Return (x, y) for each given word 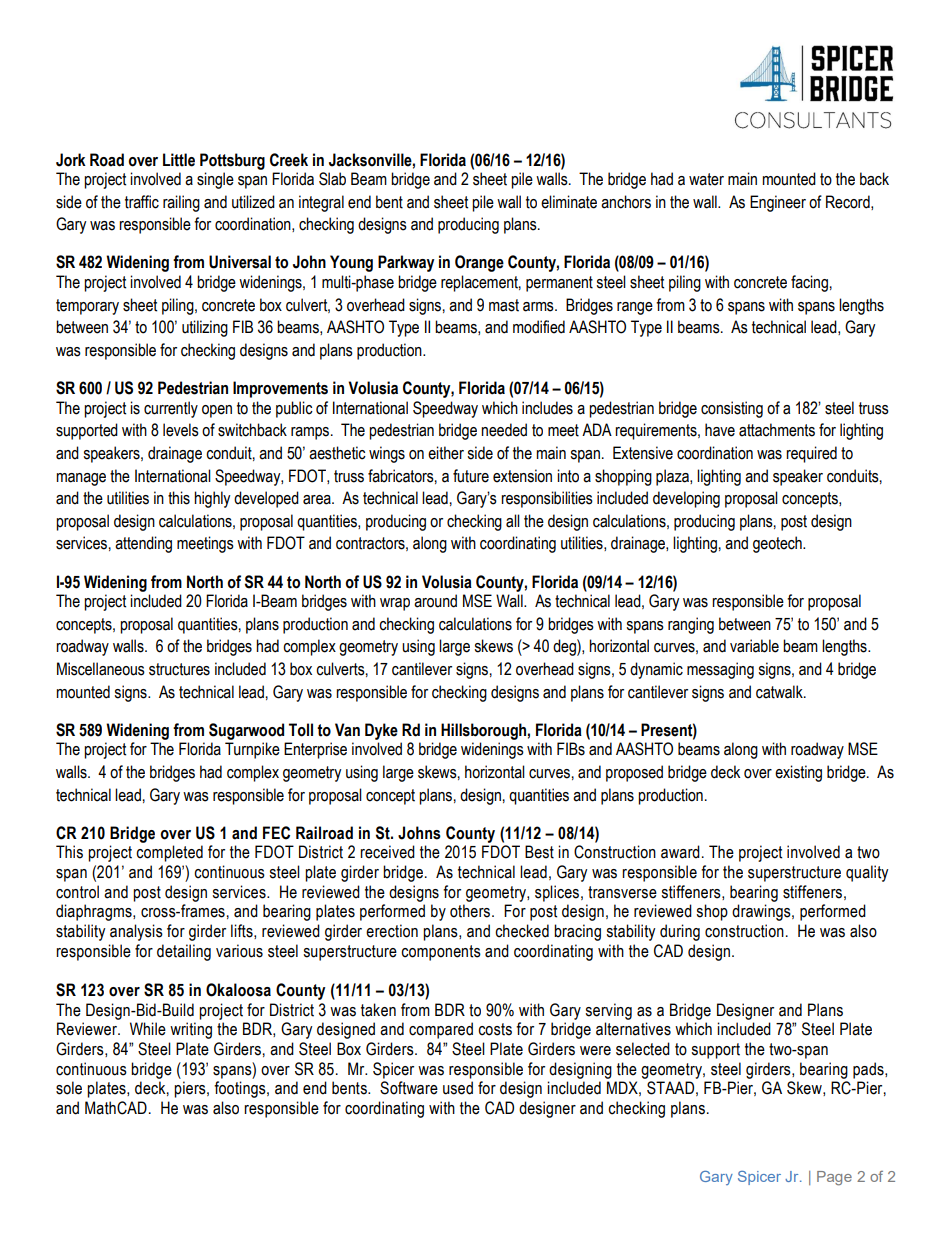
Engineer (778, 203)
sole (69, 1088)
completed (169, 853)
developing (686, 499)
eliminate (569, 202)
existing (798, 773)
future (471, 476)
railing (181, 203)
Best (539, 852)
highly (212, 499)
